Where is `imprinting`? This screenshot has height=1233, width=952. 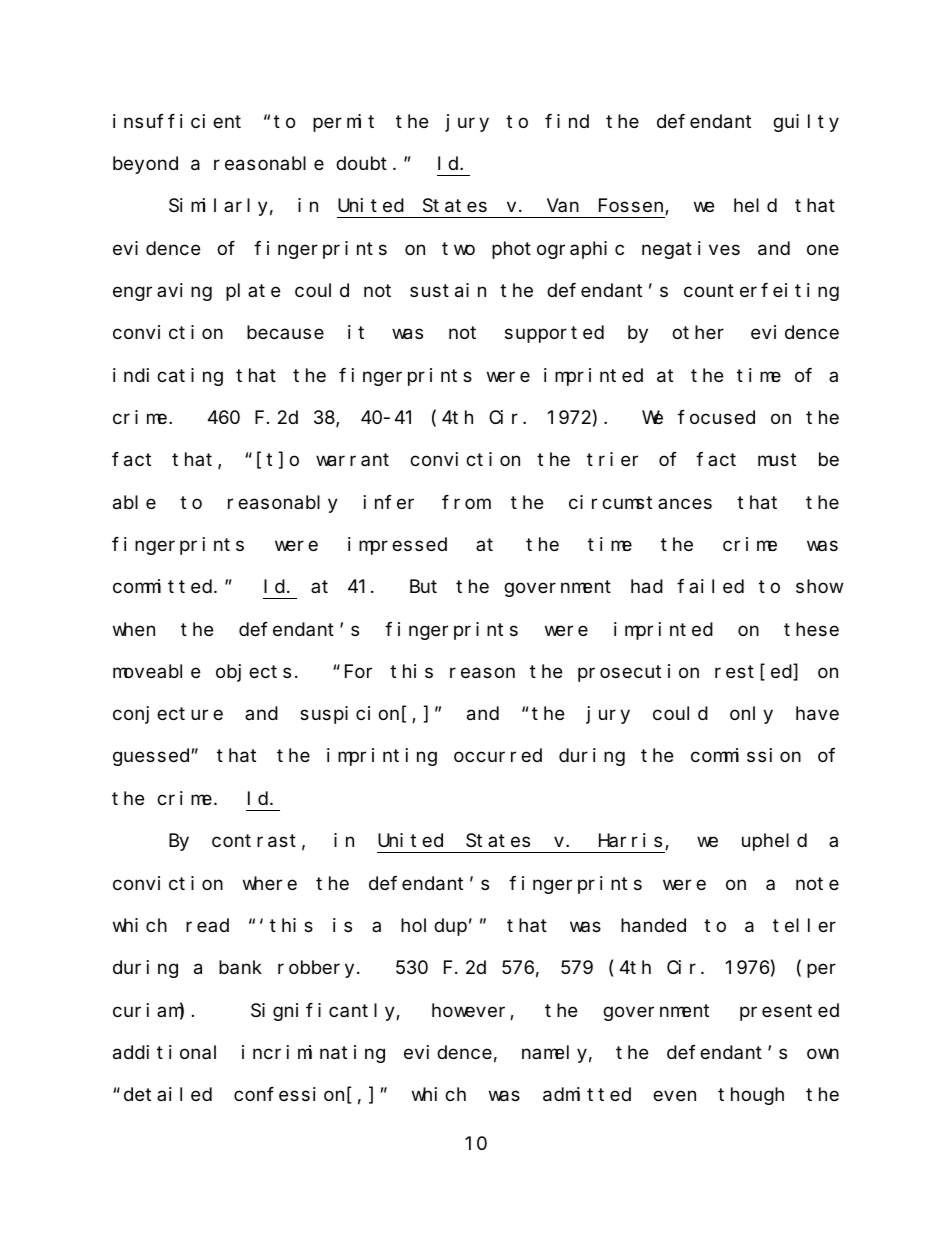
imprinting is located at coordinates (382, 757).
